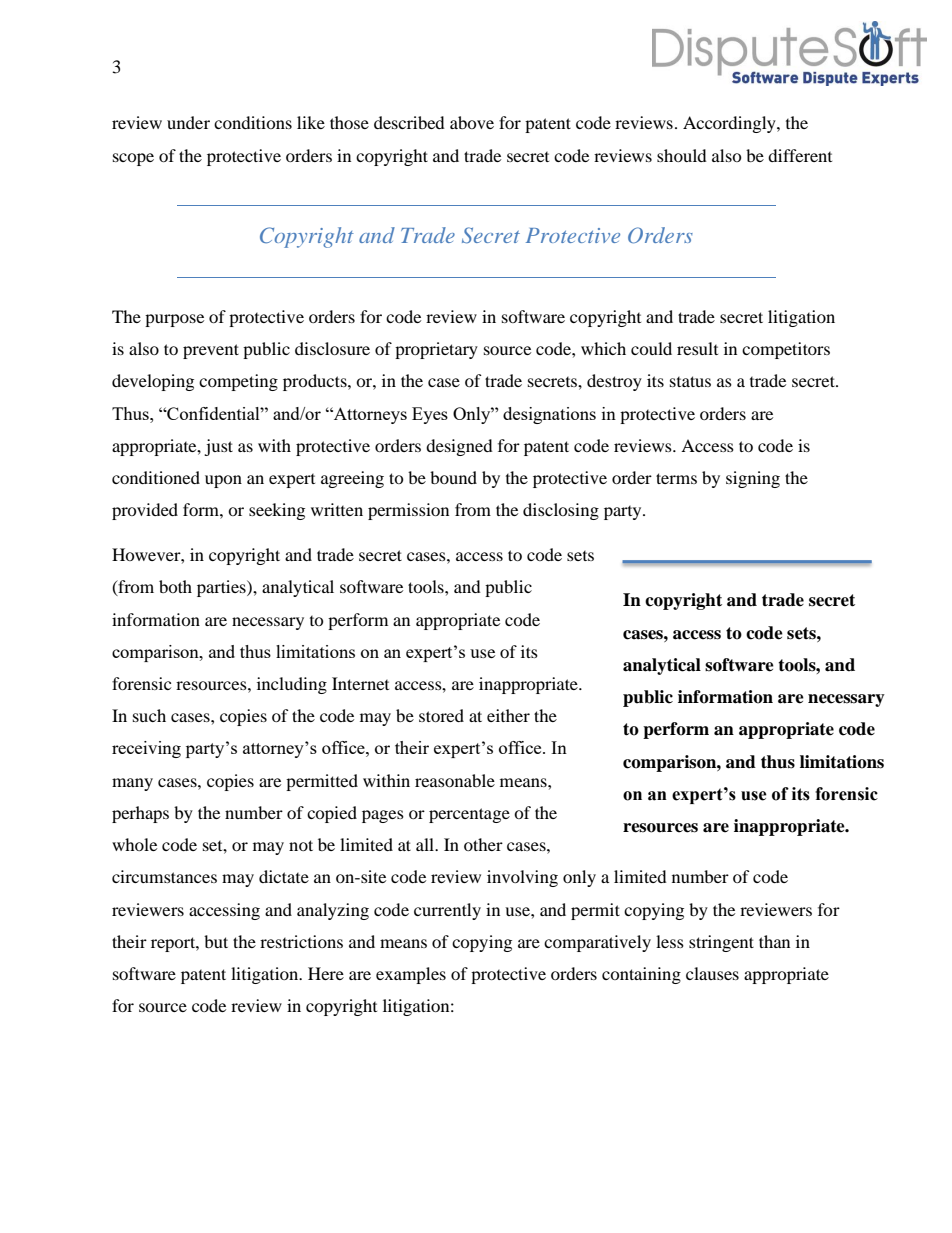 The height and width of the screenshot is (1233, 952). I want to click on parties, so click(222, 588).
